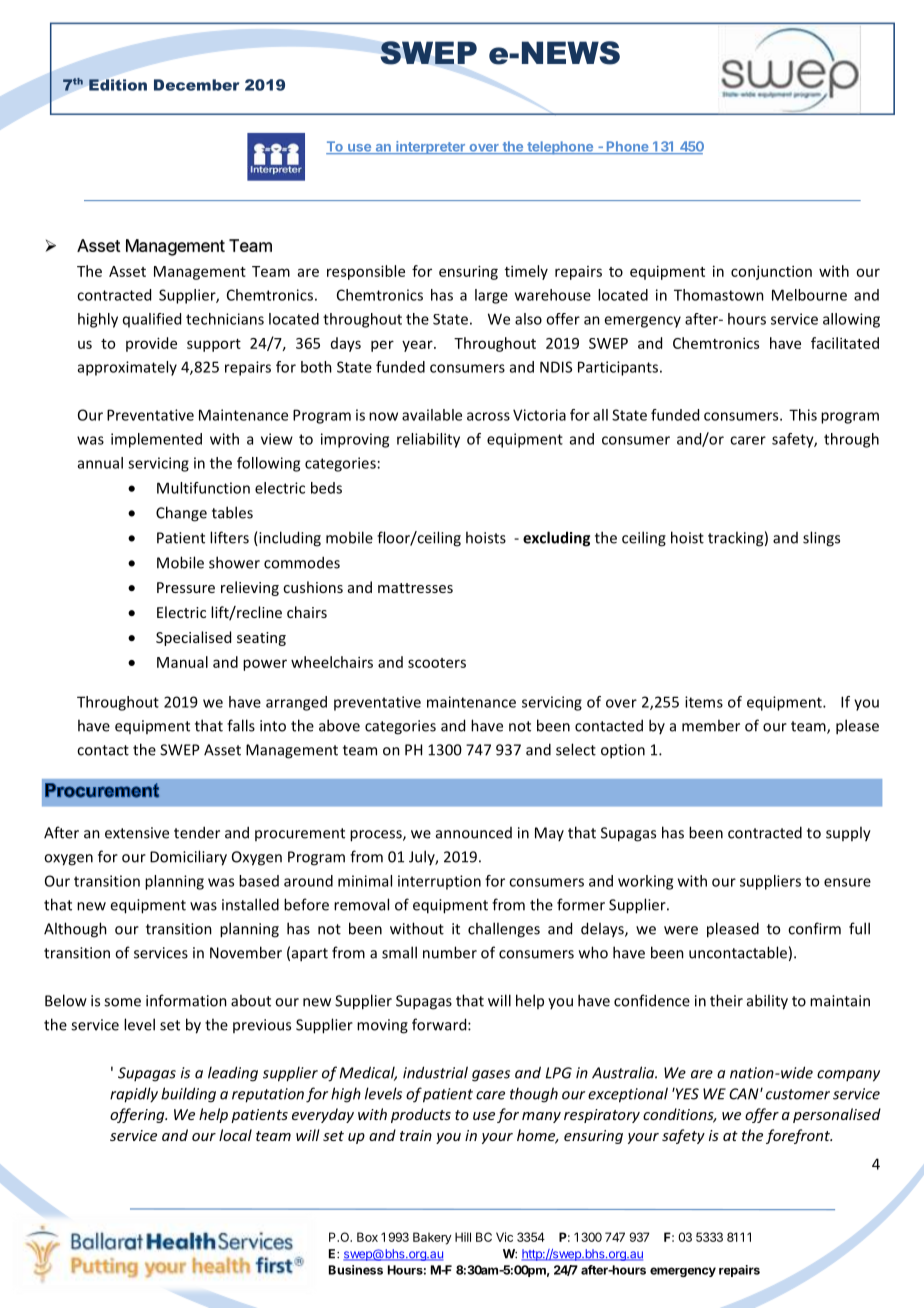  Describe the element at coordinates (799, 1136) in the document. I see `forefront` at that location.
